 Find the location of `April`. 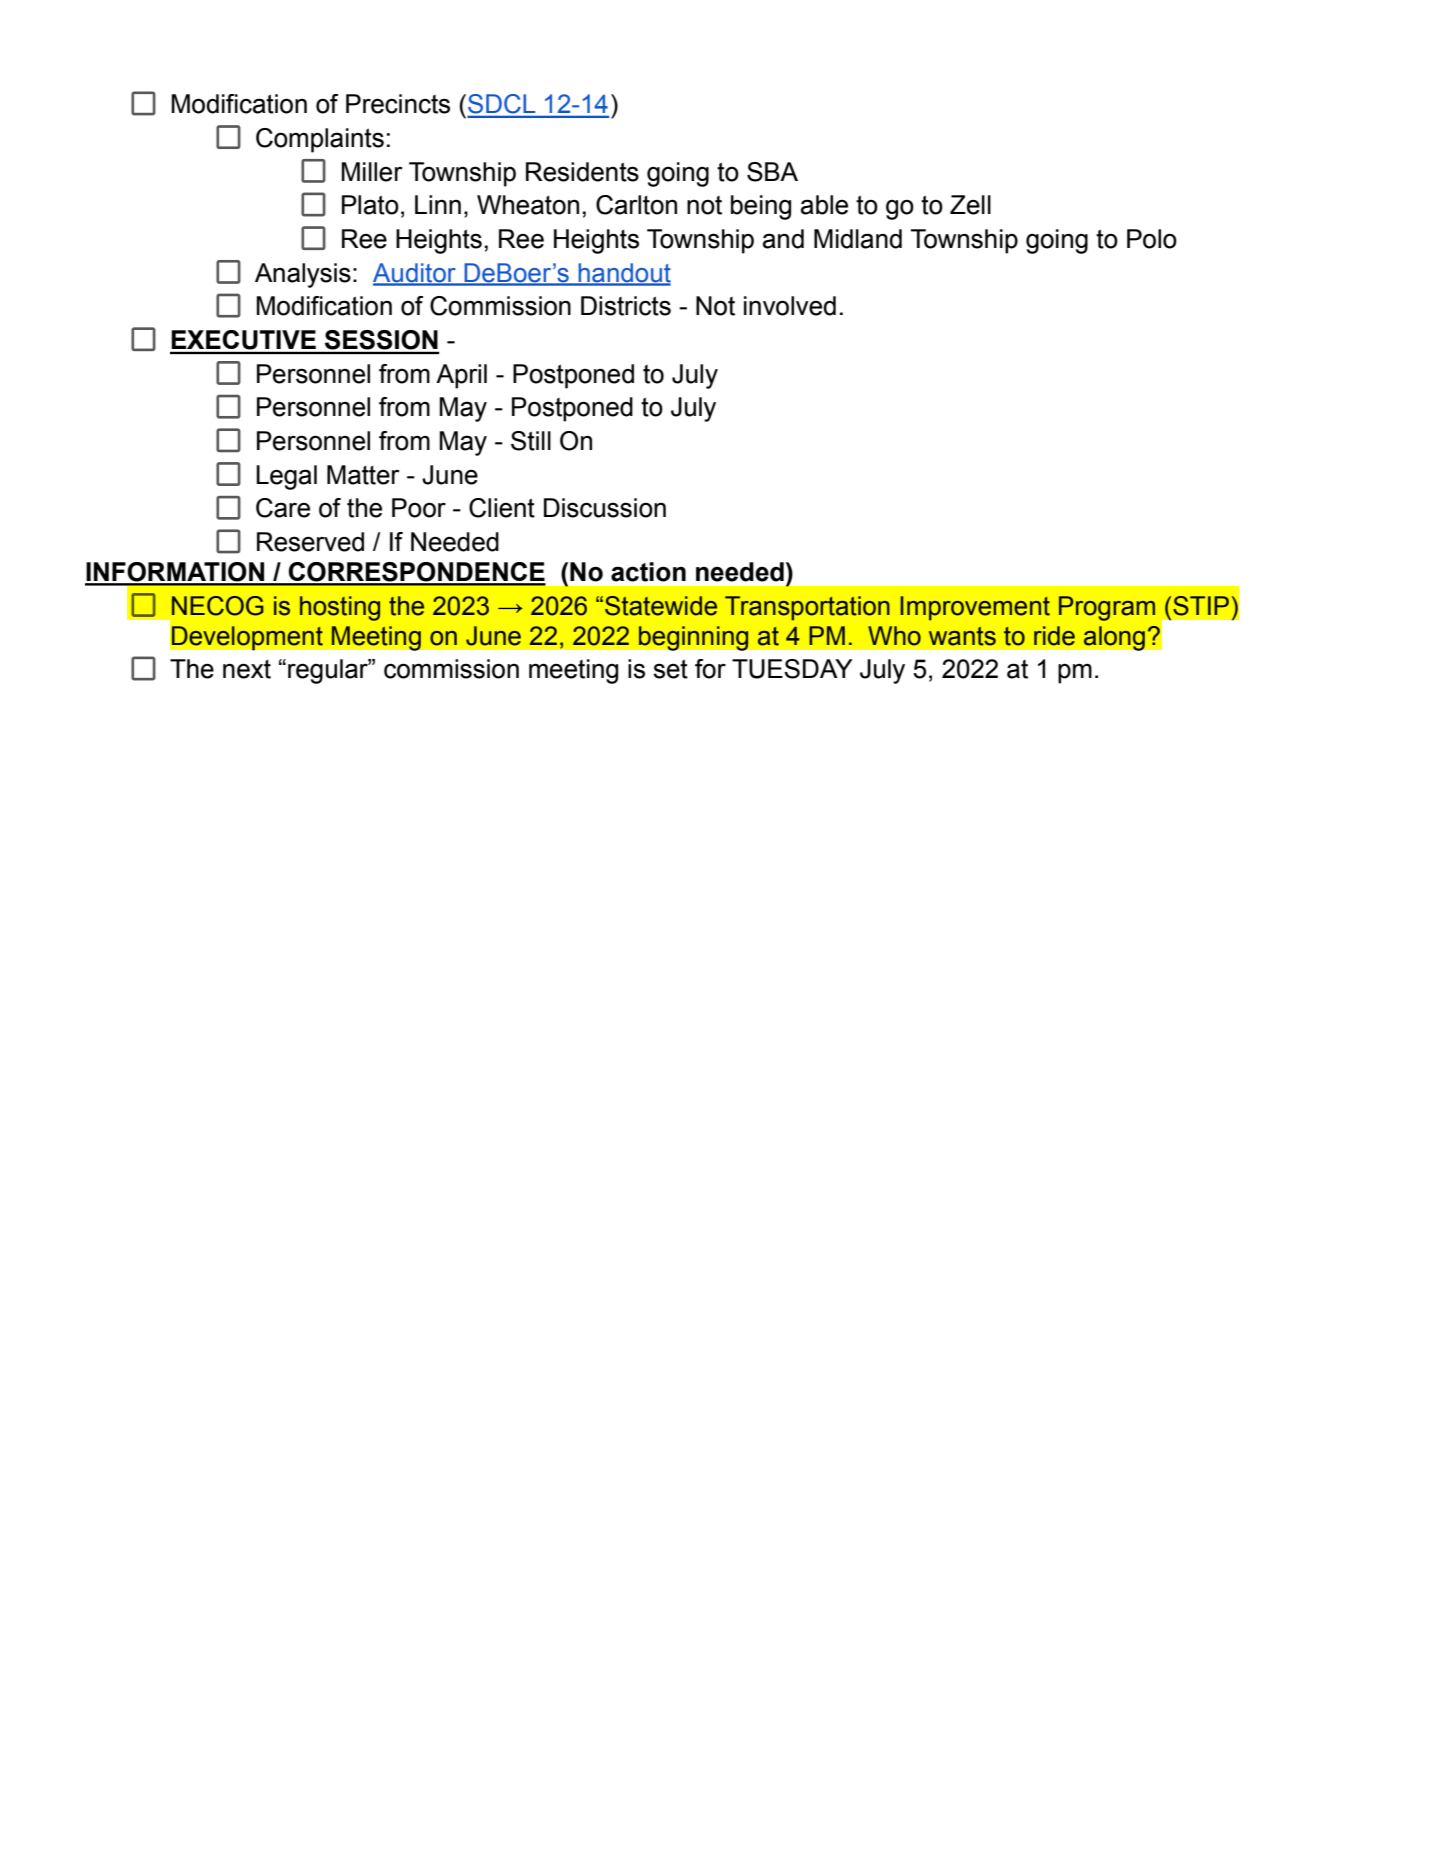

April is located at coordinates (461, 376).
